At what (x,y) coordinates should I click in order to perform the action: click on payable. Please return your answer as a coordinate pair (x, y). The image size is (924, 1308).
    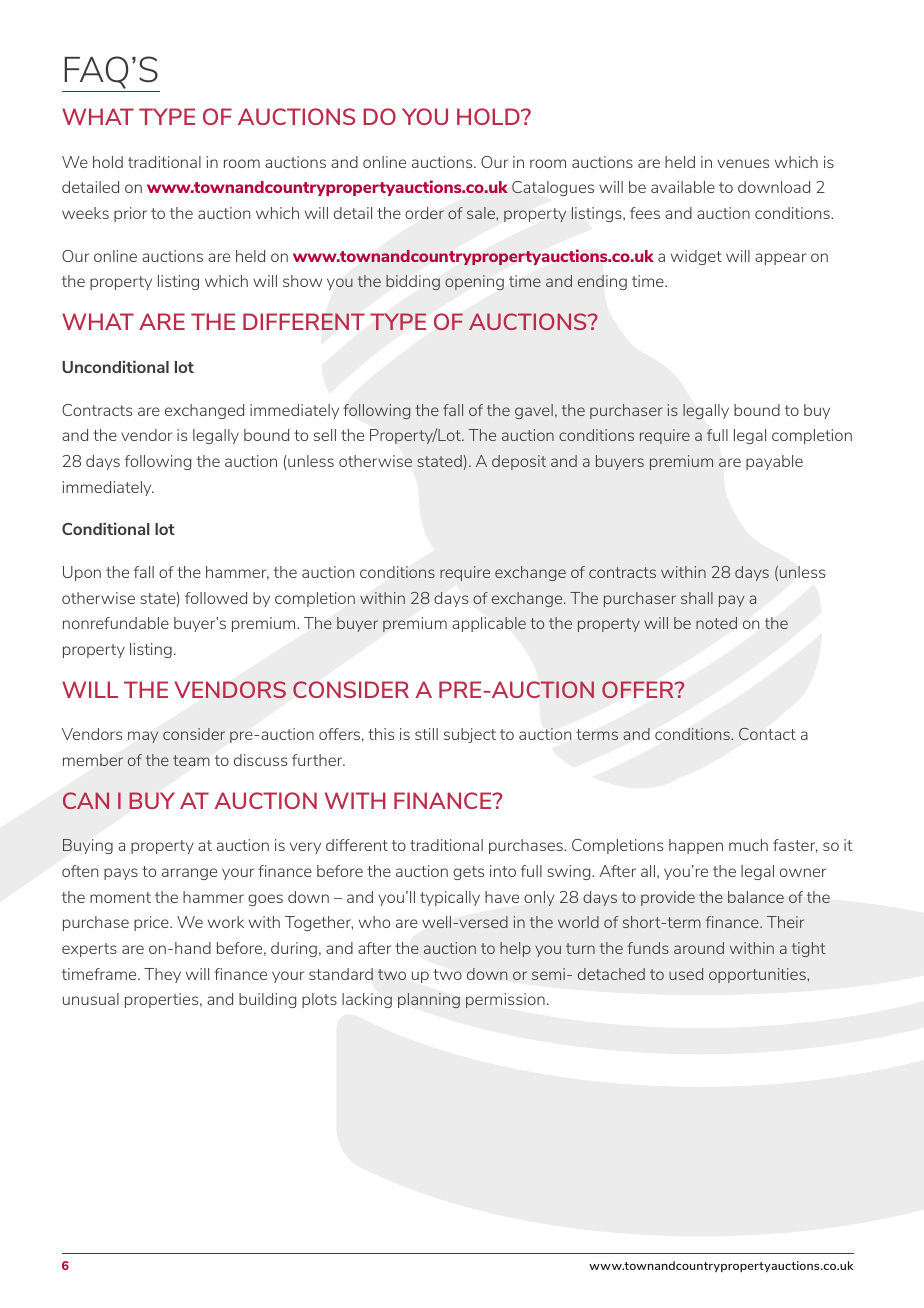
    Looking at the image, I should click on (774, 462).
